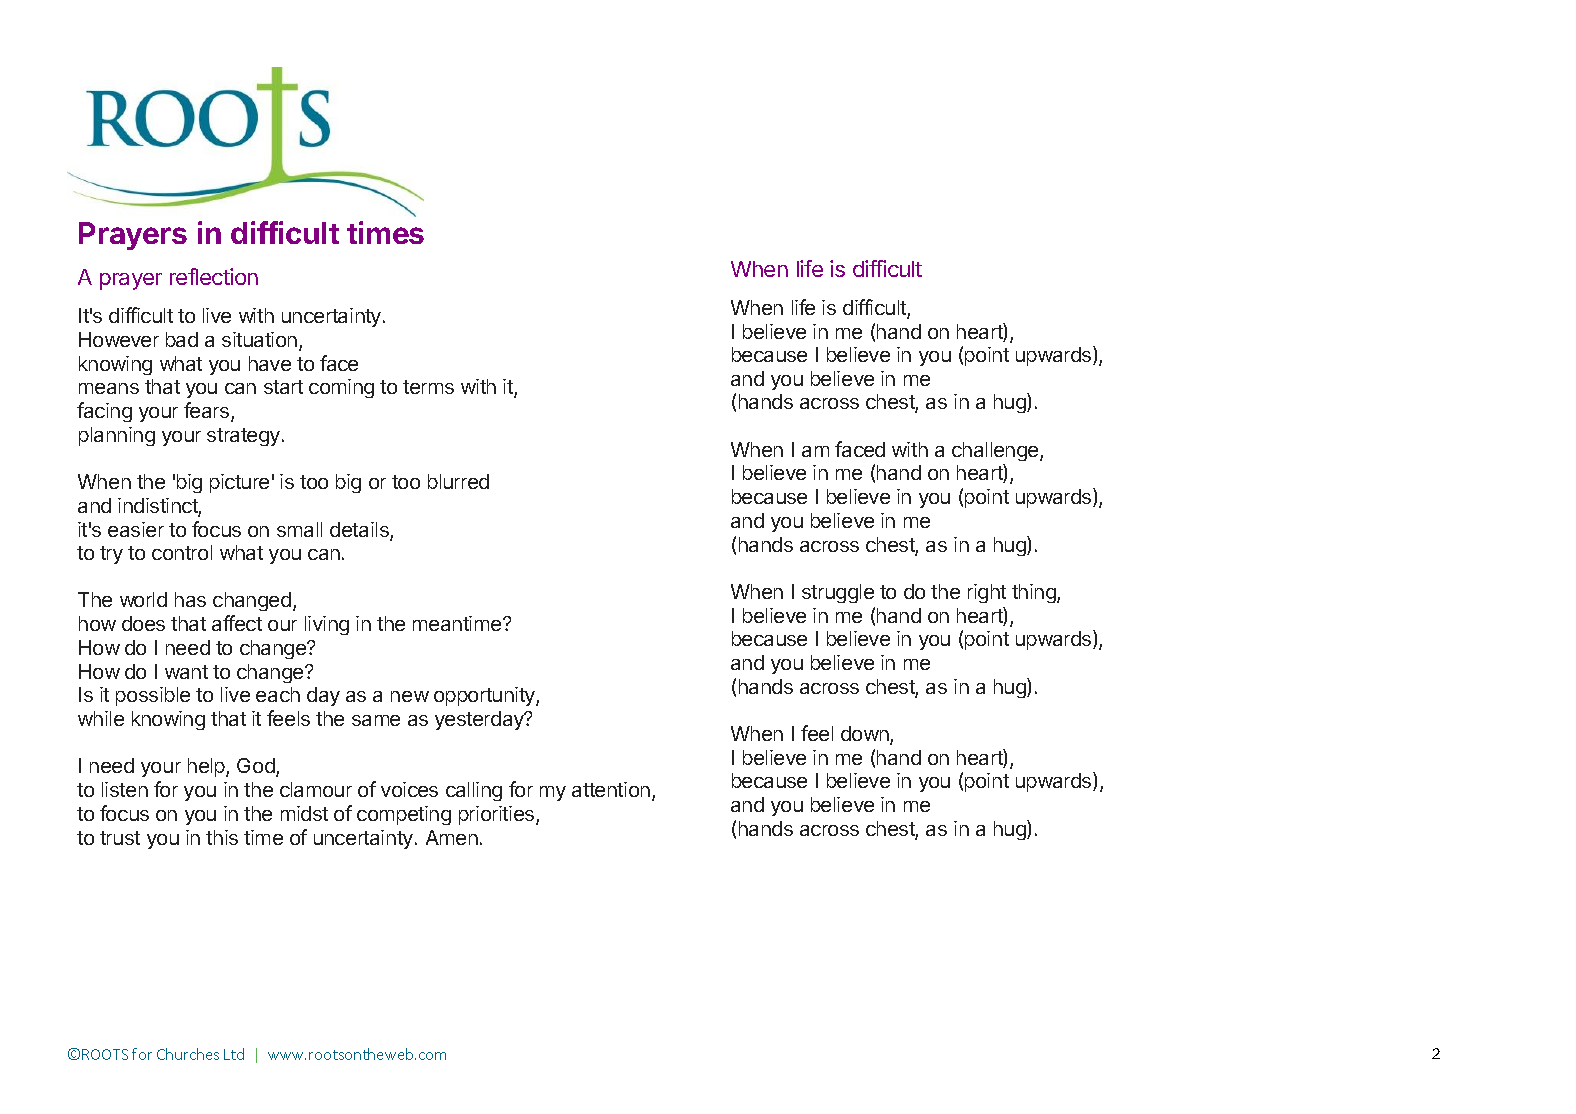 This page has width=1576, height=1114. Describe the element at coordinates (480, 720) in the page. I see `yesterday` at that location.
